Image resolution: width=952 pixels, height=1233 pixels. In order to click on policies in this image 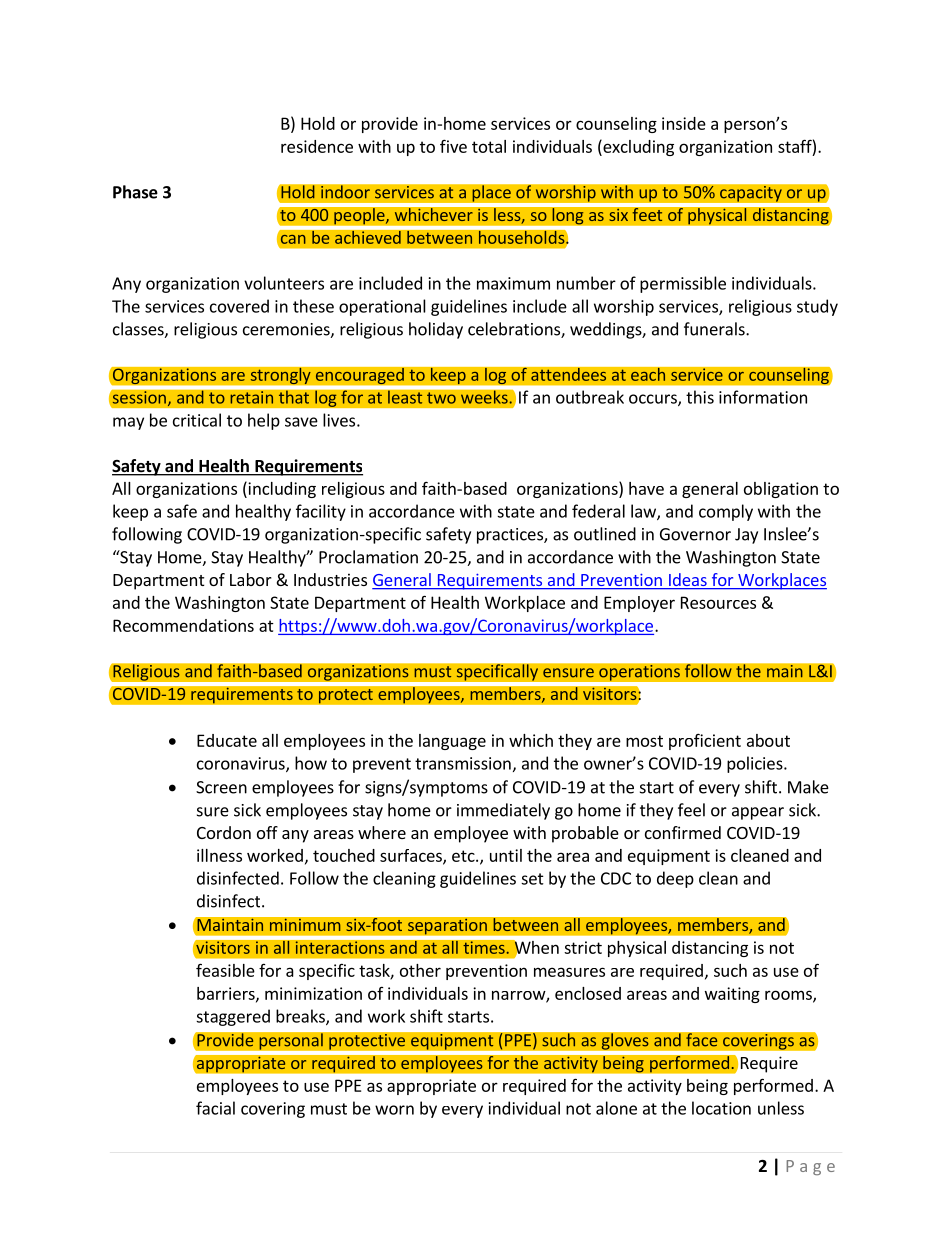, I will do `click(756, 764)`.
